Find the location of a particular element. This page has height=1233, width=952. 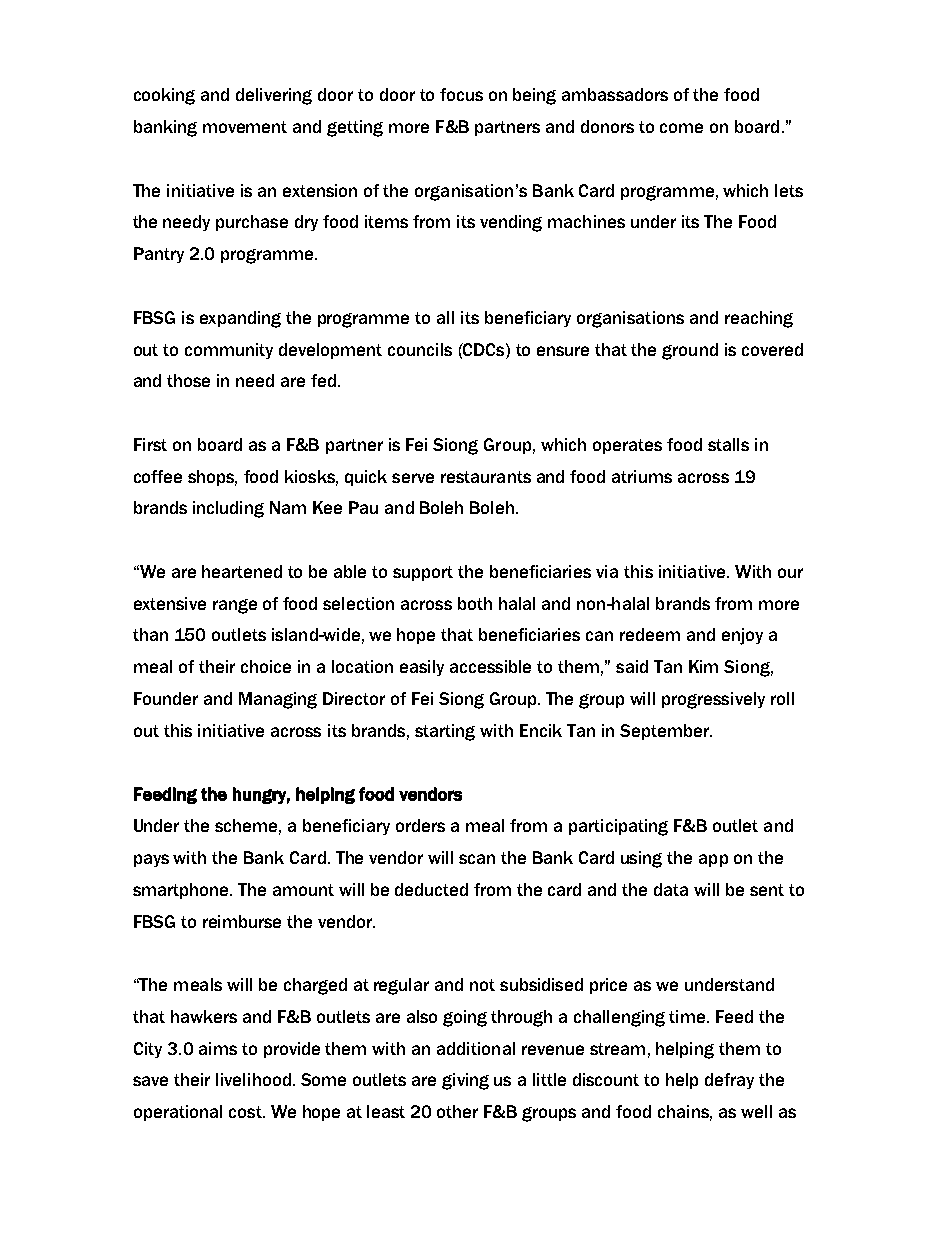

movement is located at coordinates (245, 127).
